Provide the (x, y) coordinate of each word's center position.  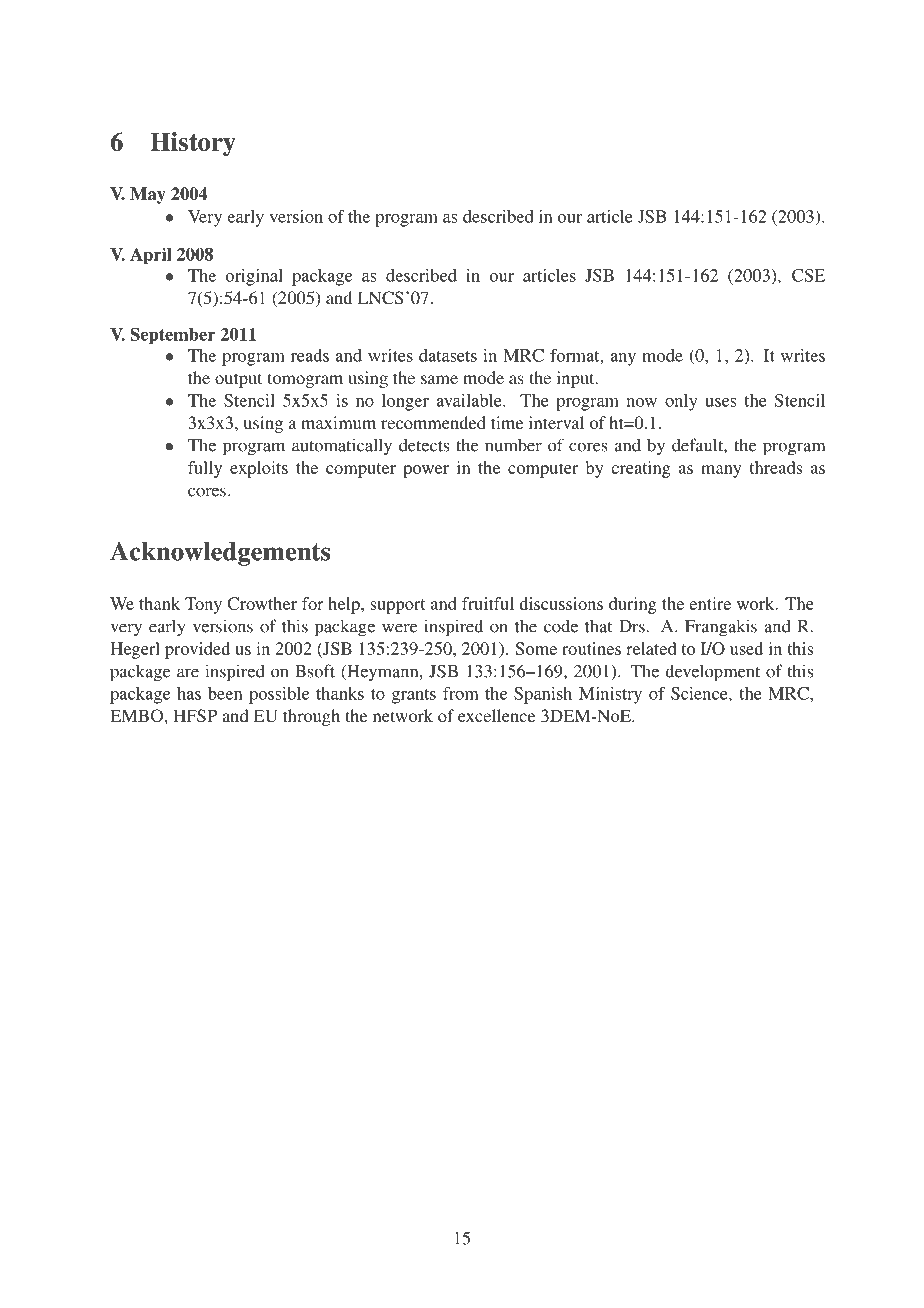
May (148, 195)
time (507, 422)
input (577, 379)
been (225, 693)
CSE (808, 275)
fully (205, 469)
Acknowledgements (220, 554)
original (254, 277)
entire (710, 603)
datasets (448, 355)
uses (720, 402)
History (193, 144)
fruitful (488, 603)
